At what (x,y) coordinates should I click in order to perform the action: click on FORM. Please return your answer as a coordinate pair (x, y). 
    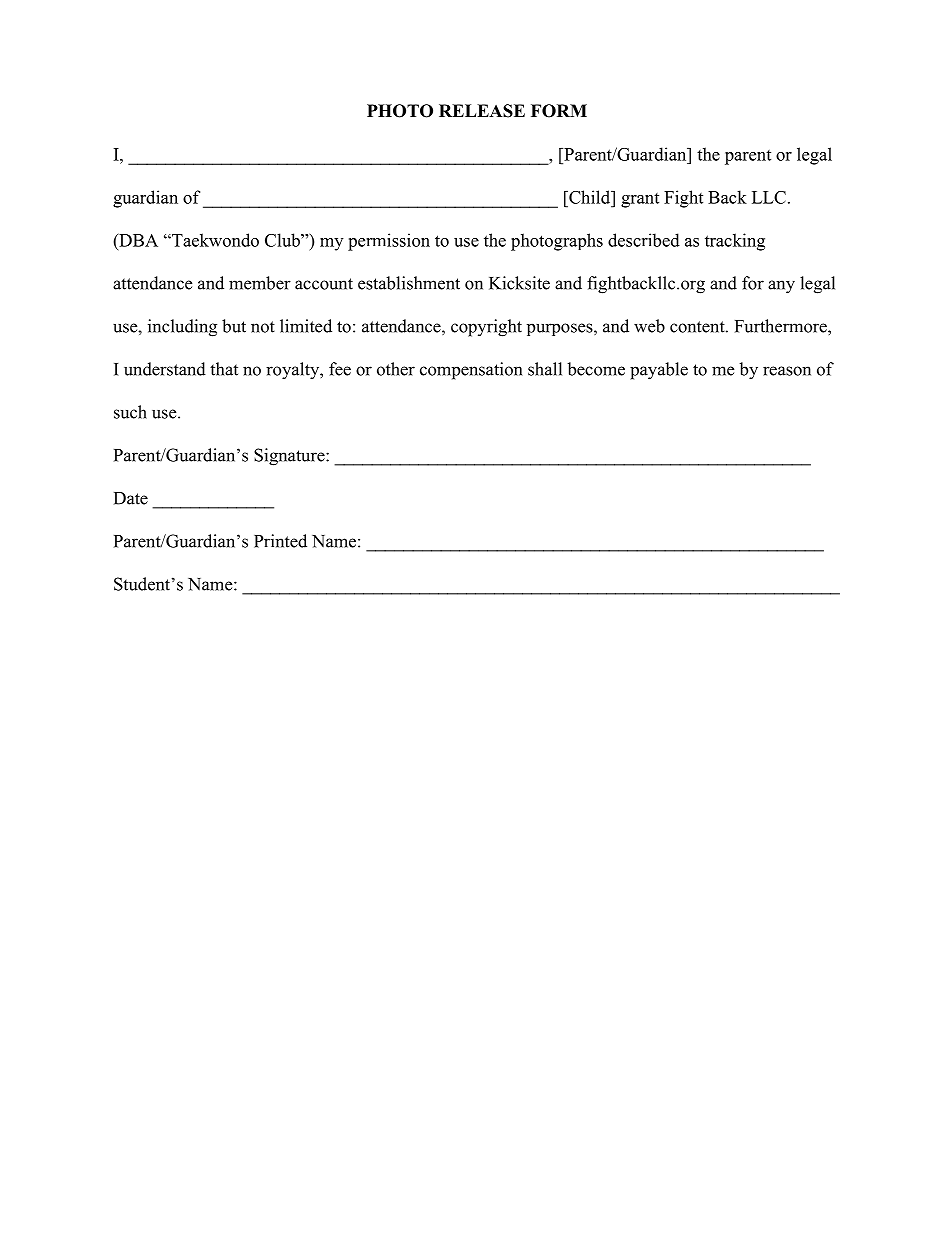
    Looking at the image, I should click on (559, 111).
